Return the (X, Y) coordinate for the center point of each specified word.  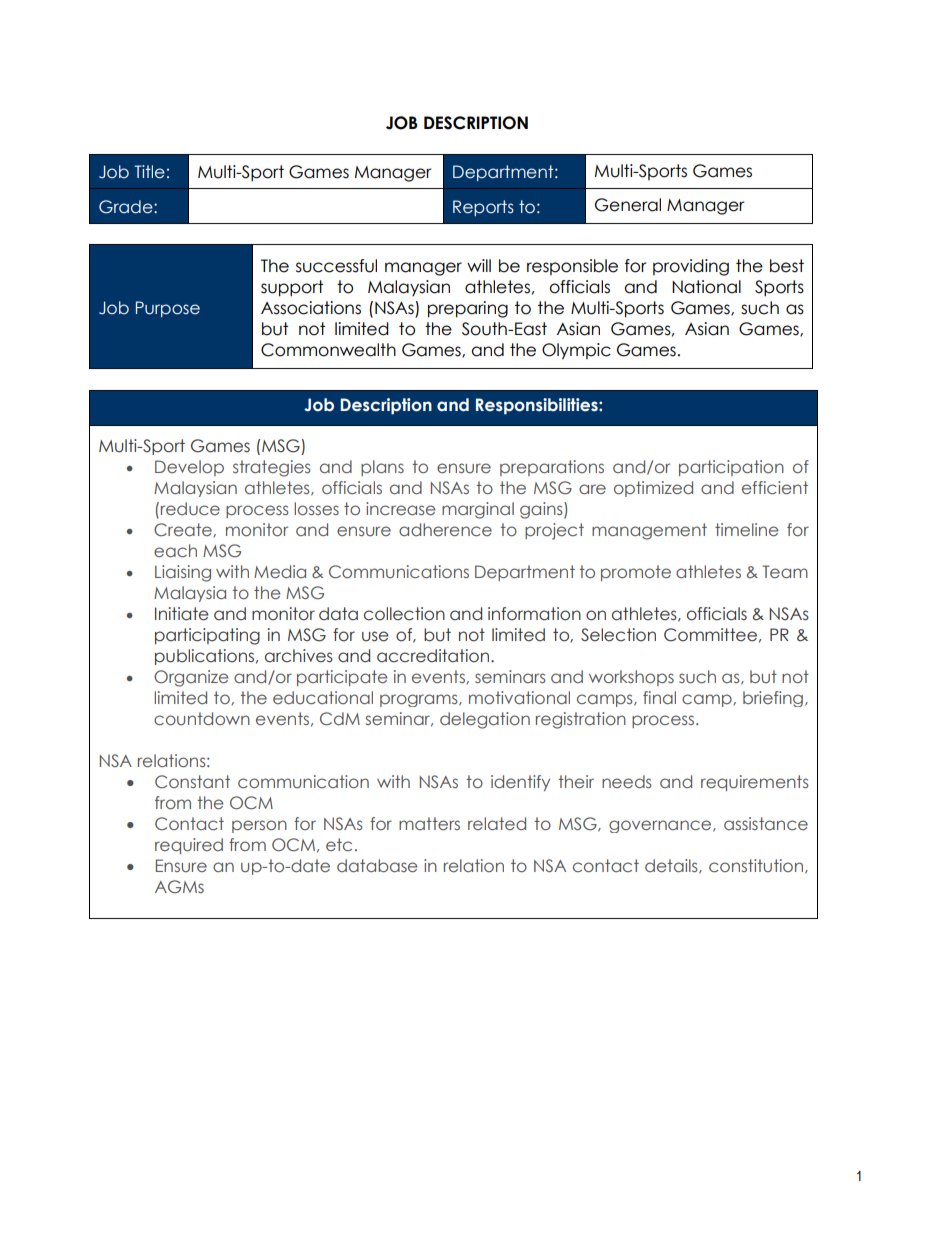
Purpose (168, 309)
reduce (190, 509)
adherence (445, 529)
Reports (483, 208)
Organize (191, 678)
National (706, 287)
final (659, 697)
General (628, 205)
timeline (746, 529)
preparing (468, 309)
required (189, 846)
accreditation (433, 656)
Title (149, 172)
